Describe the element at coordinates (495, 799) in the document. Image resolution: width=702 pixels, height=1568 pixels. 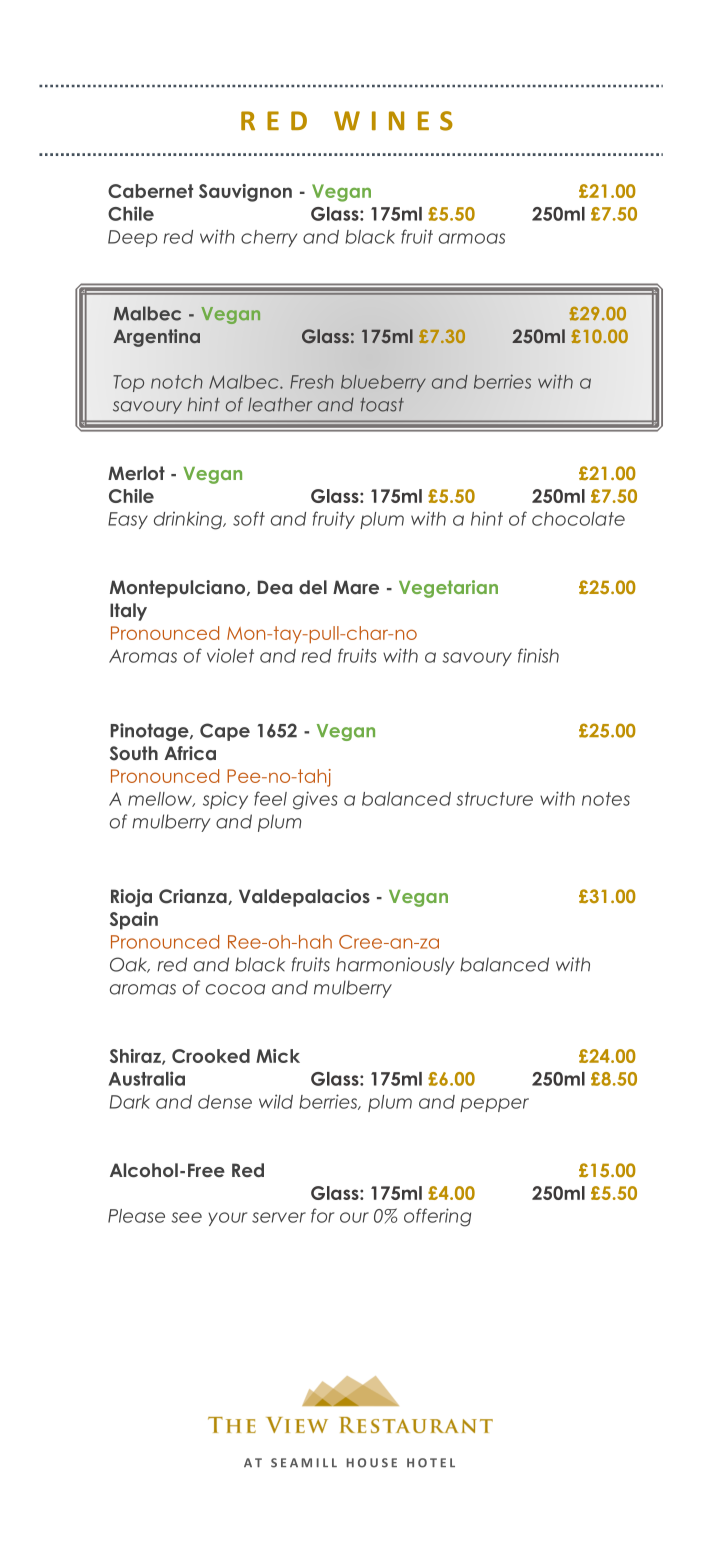
I see `structure` at that location.
